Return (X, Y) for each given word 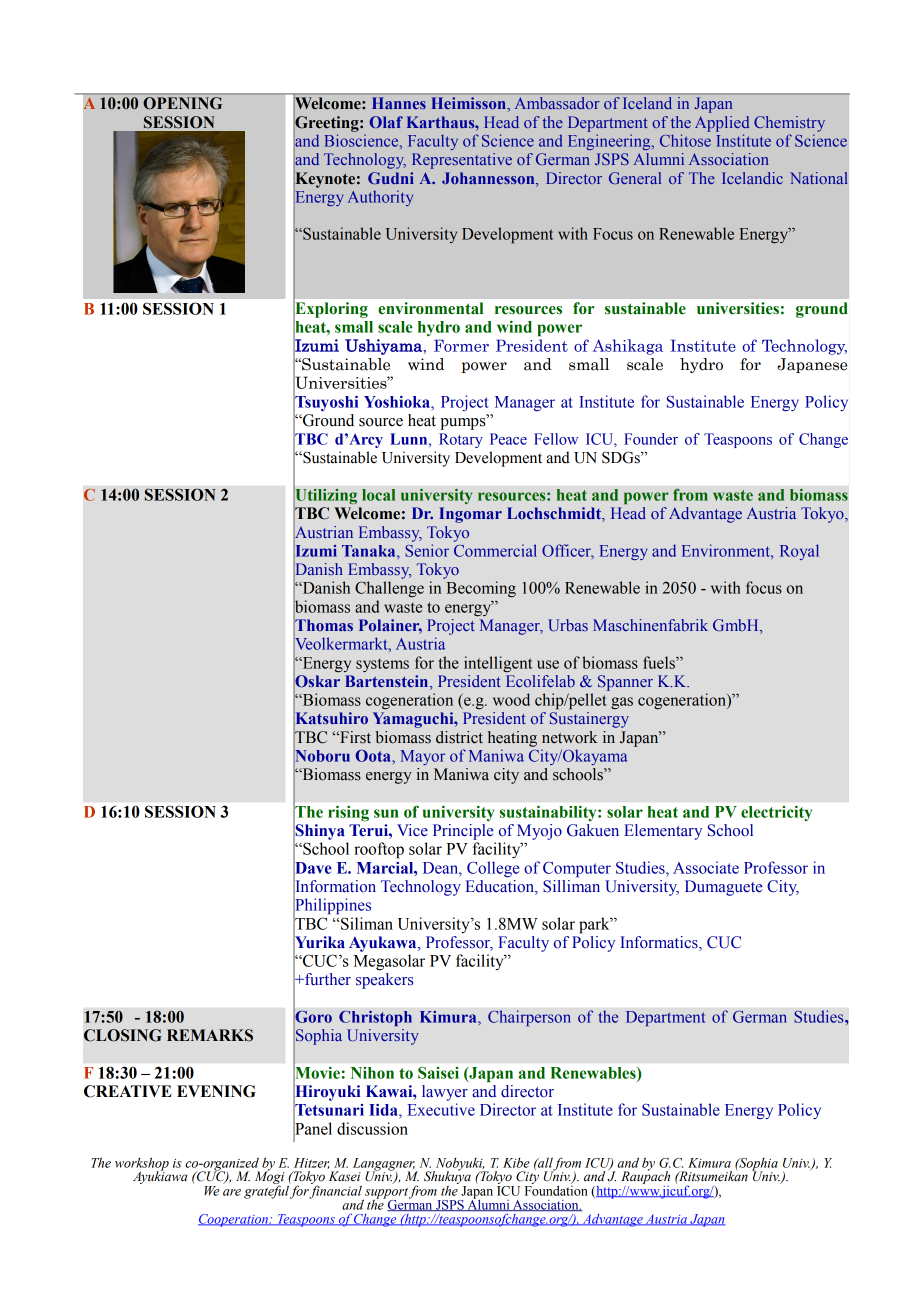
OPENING (183, 103)
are (232, 1192)
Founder (651, 439)
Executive (441, 1109)
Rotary (461, 440)
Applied (722, 124)
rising (348, 813)
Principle (463, 832)
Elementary (663, 832)
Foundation (556, 1189)
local (378, 495)
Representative (462, 161)
